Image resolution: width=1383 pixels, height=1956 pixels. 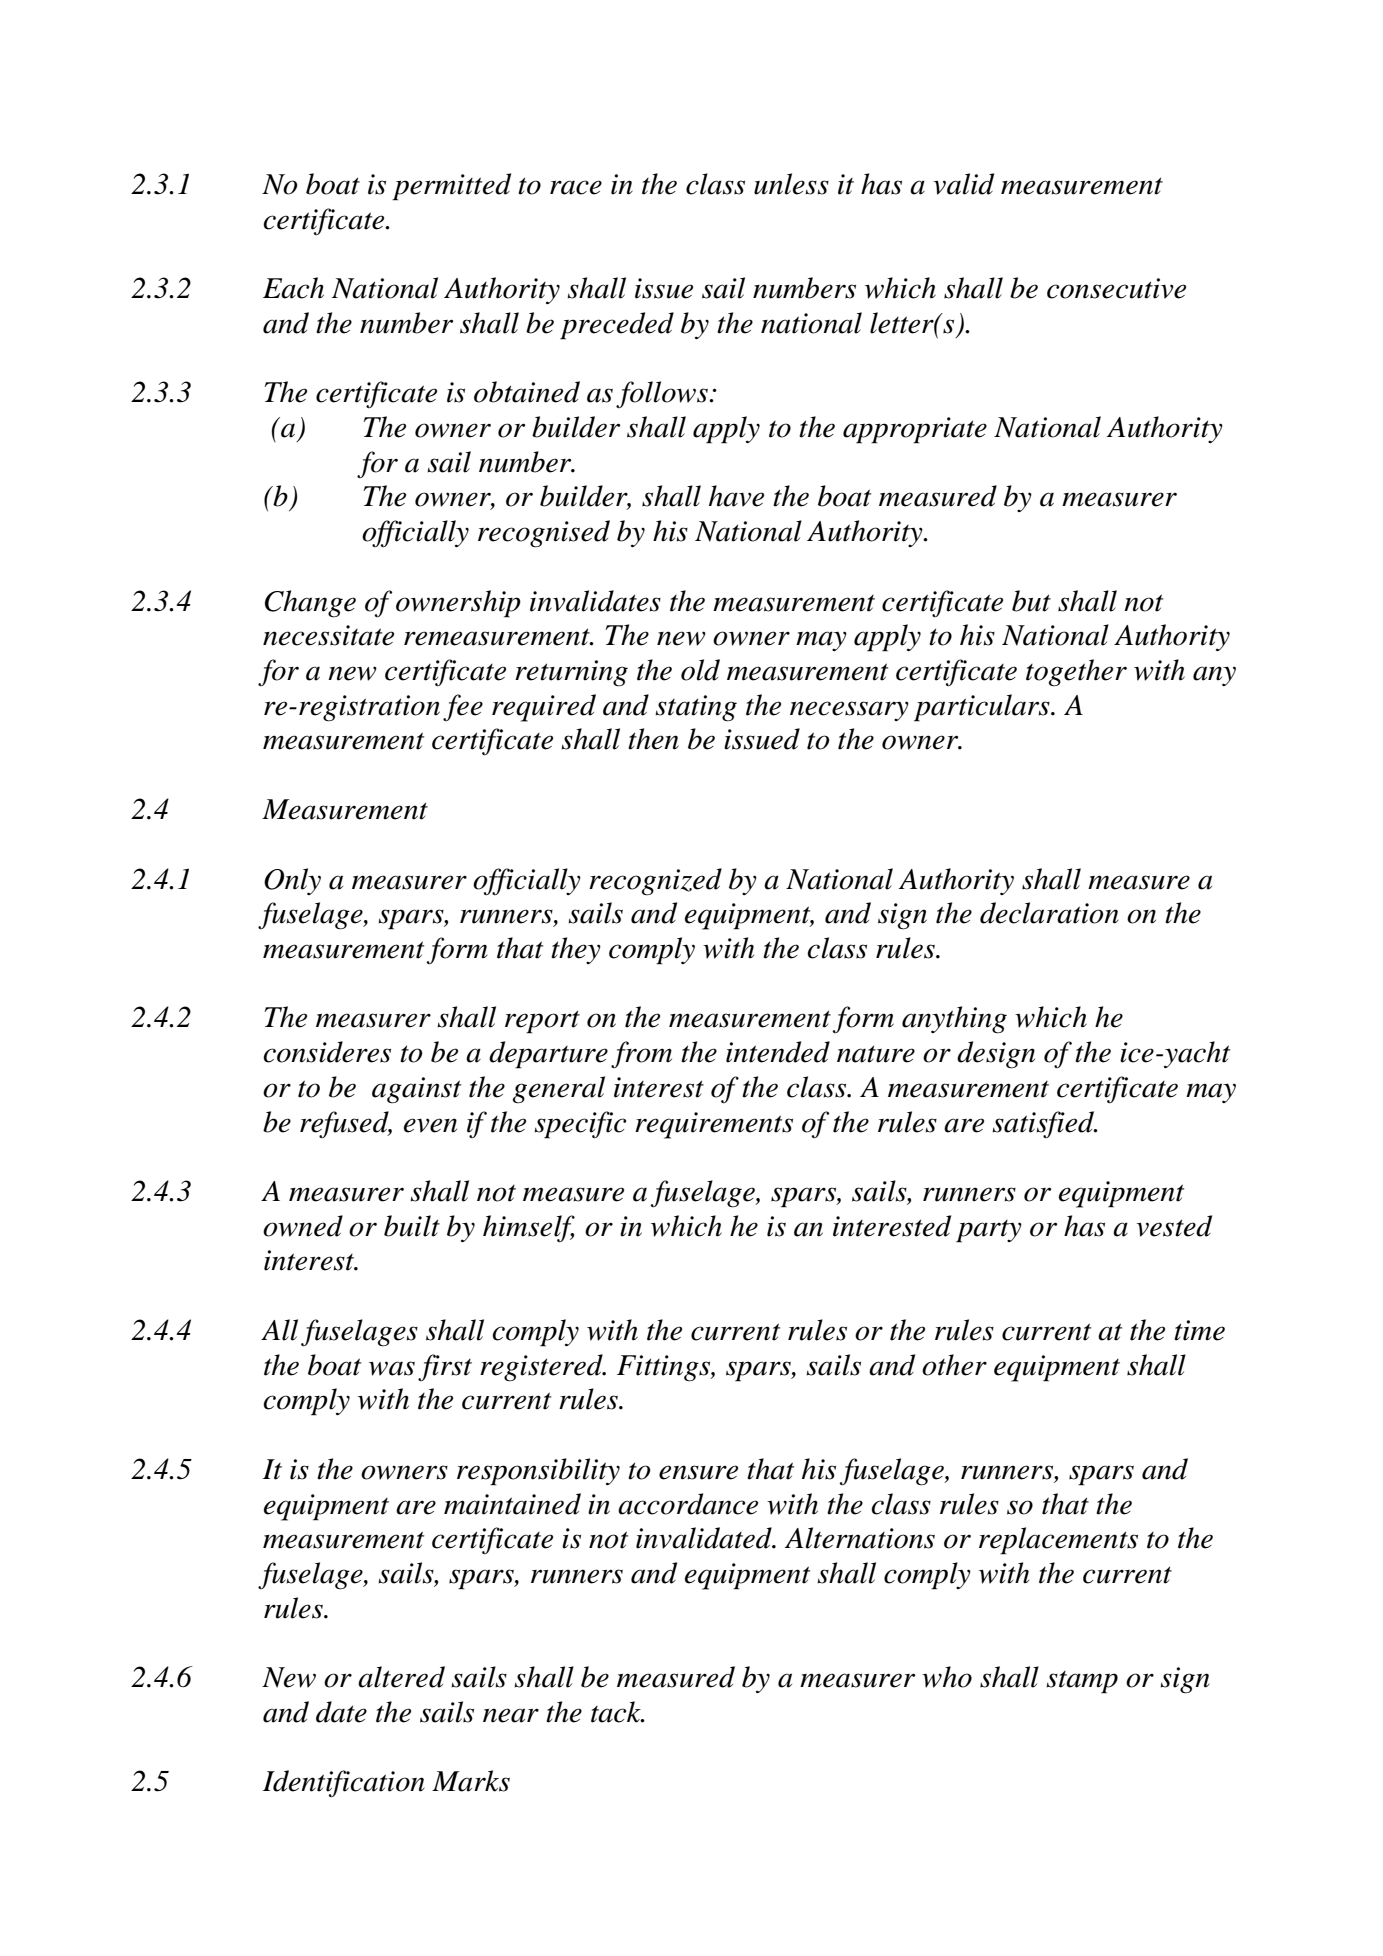 I want to click on declaration, so click(x=1049, y=913).
